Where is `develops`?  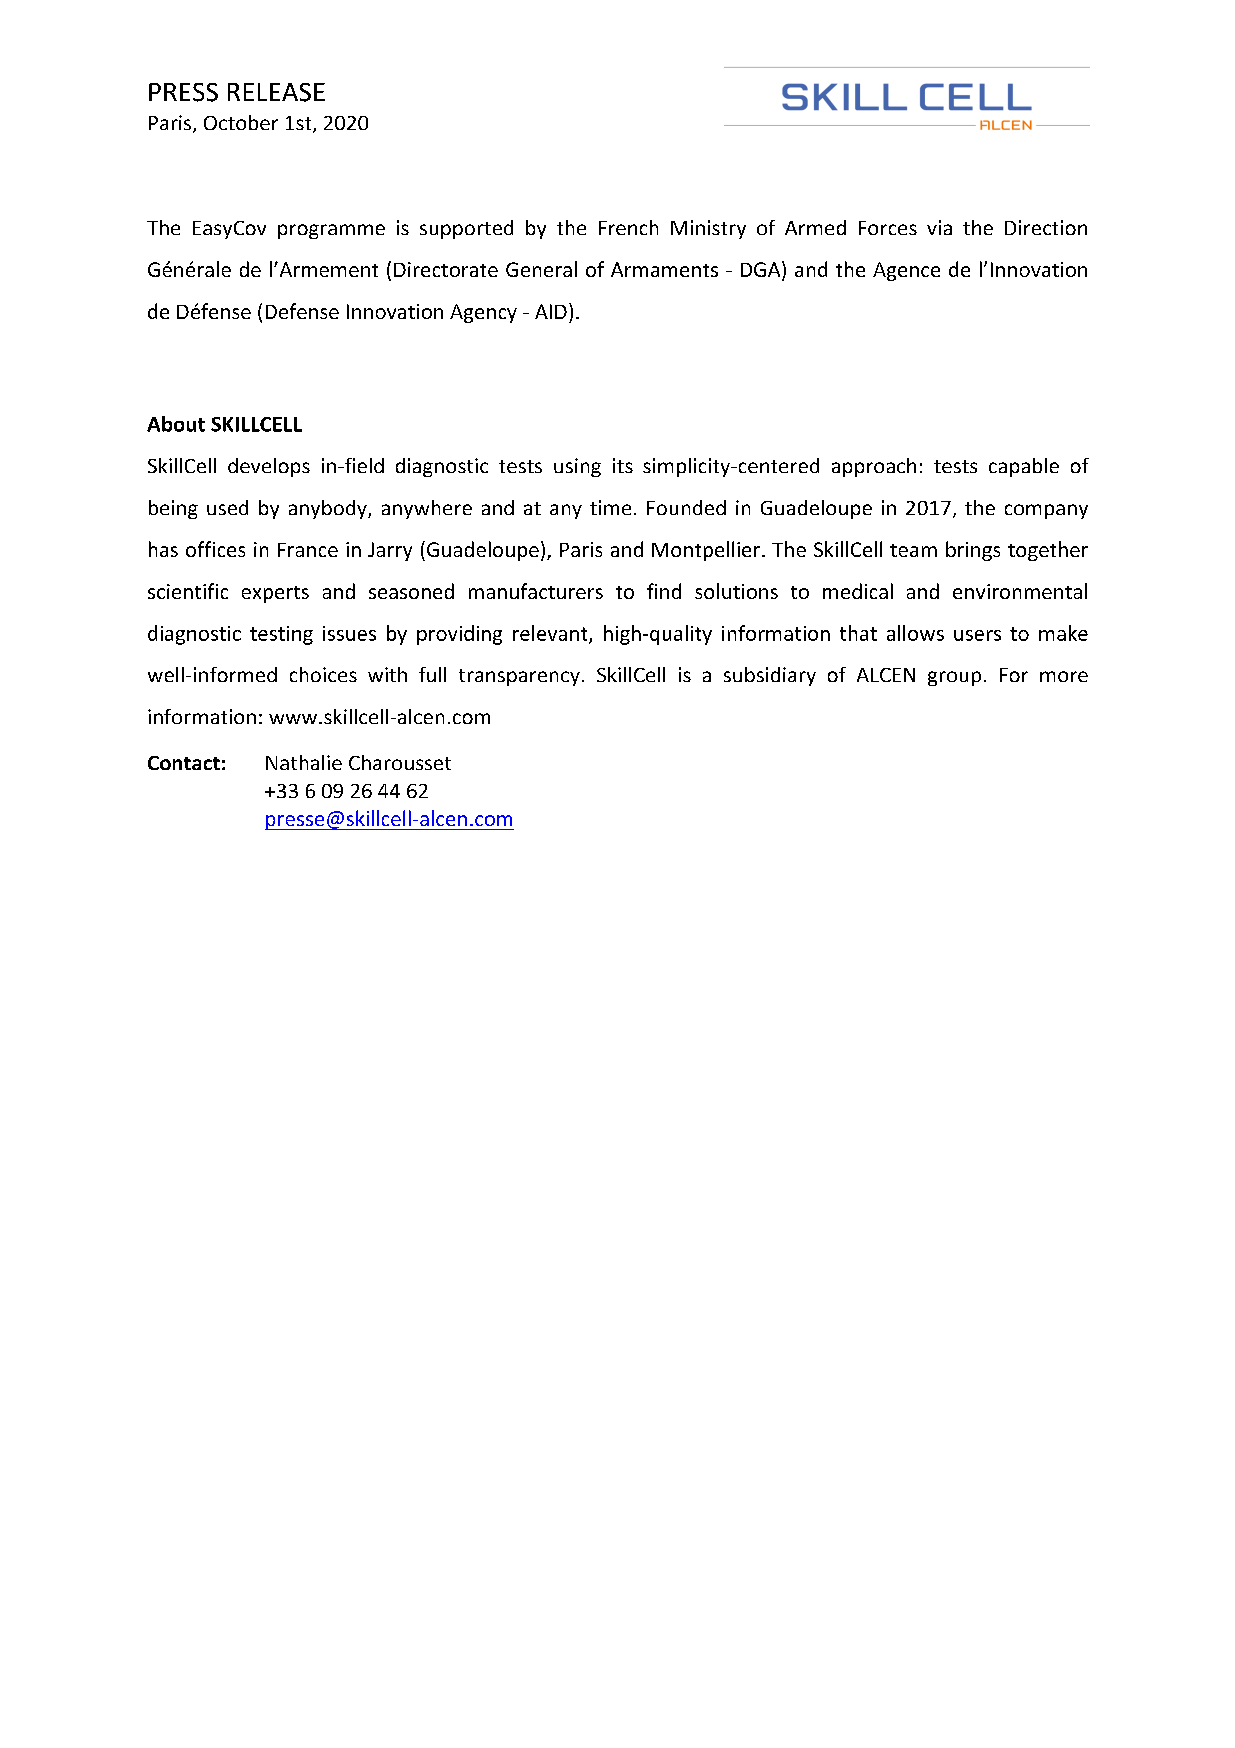 develops is located at coordinates (269, 467).
